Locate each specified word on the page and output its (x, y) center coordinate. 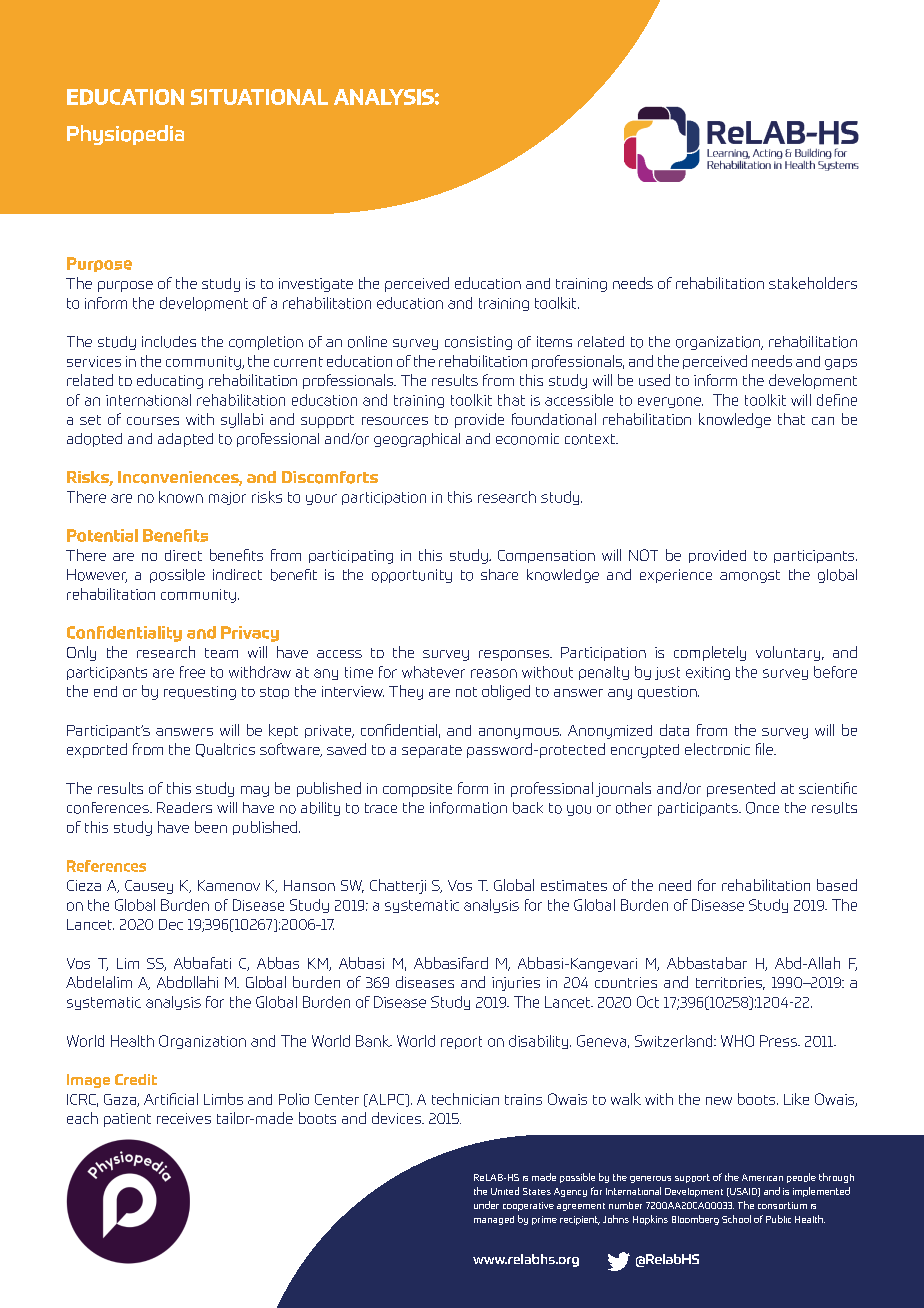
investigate (316, 285)
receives (184, 1118)
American (762, 1177)
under (486, 1205)
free (192, 672)
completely (710, 653)
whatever (433, 672)
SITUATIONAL (259, 97)
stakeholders (813, 283)
